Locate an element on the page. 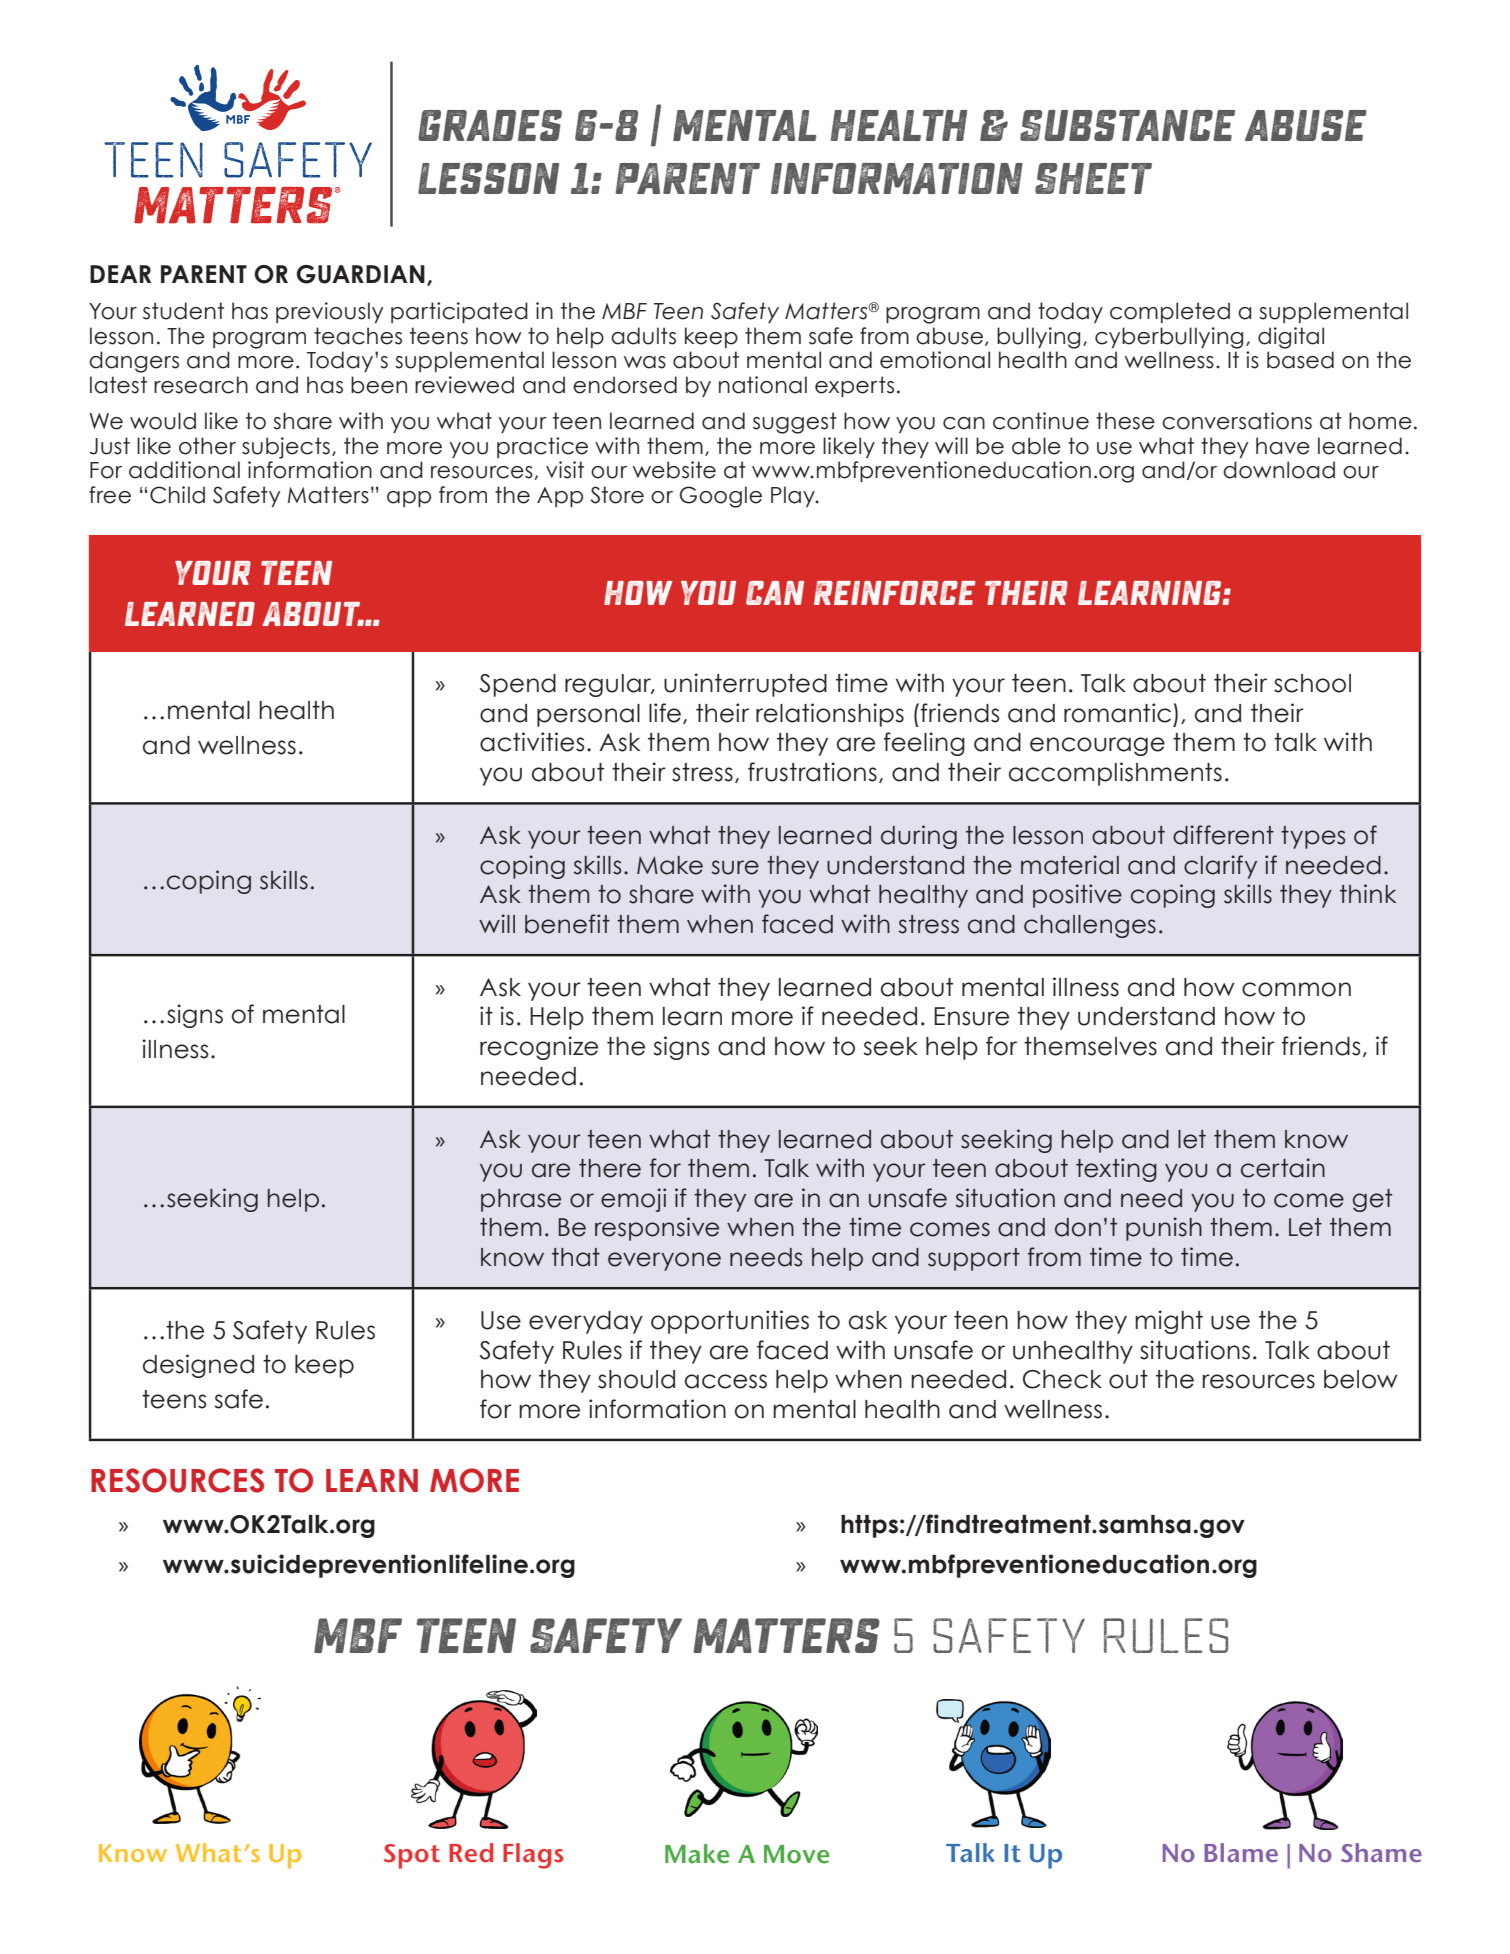 The image size is (1510, 1954). GUARDIAN is located at coordinates (361, 274).
